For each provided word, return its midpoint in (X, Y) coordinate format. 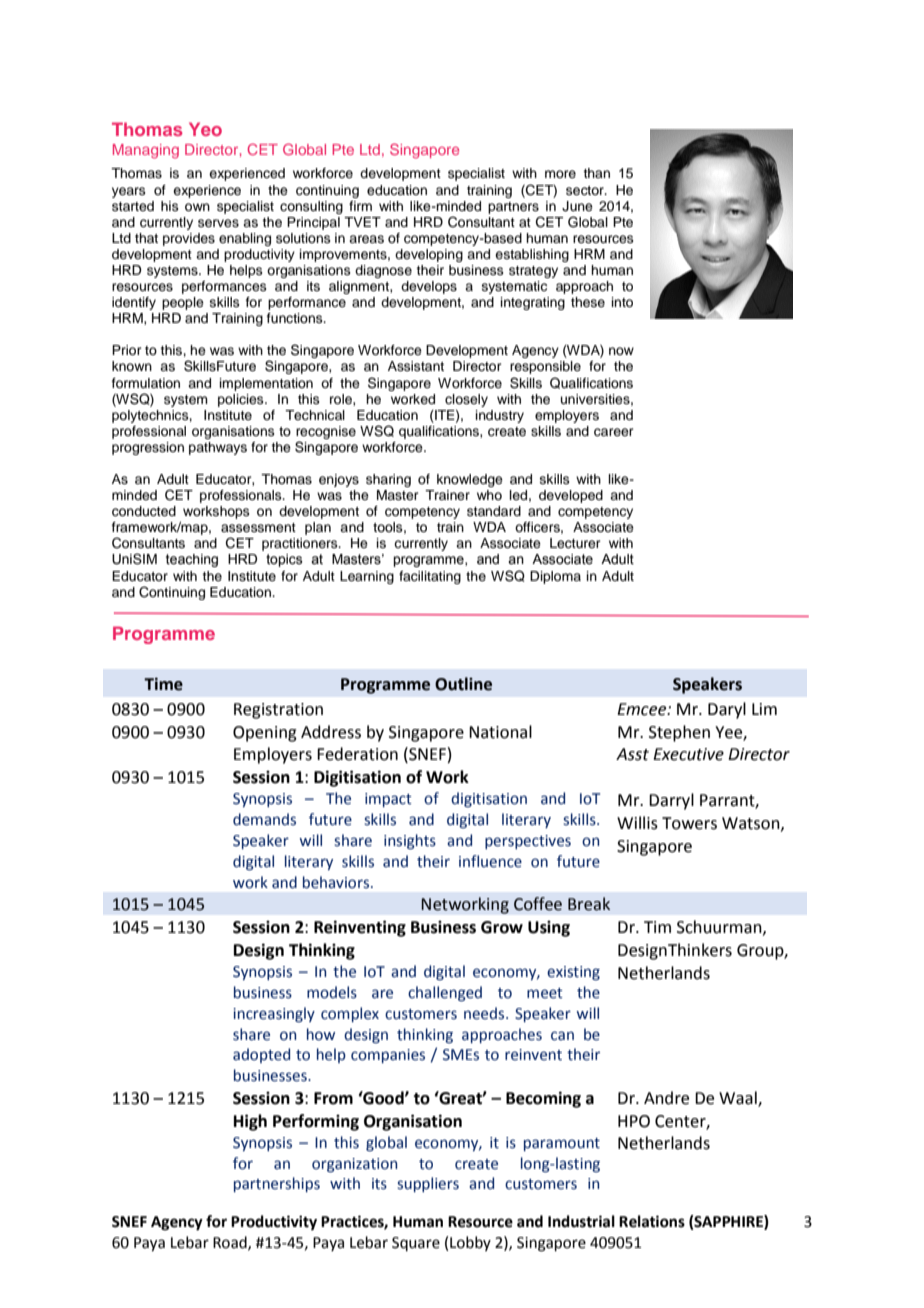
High (250, 1122)
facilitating (430, 577)
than (596, 173)
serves (218, 223)
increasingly (274, 1014)
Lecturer (575, 543)
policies (242, 400)
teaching (192, 560)
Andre (666, 1098)
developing (429, 255)
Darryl (671, 801)
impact (388, 800)
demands (264, 819)
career (614, 432)
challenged (445, 994)
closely (466, 400)
